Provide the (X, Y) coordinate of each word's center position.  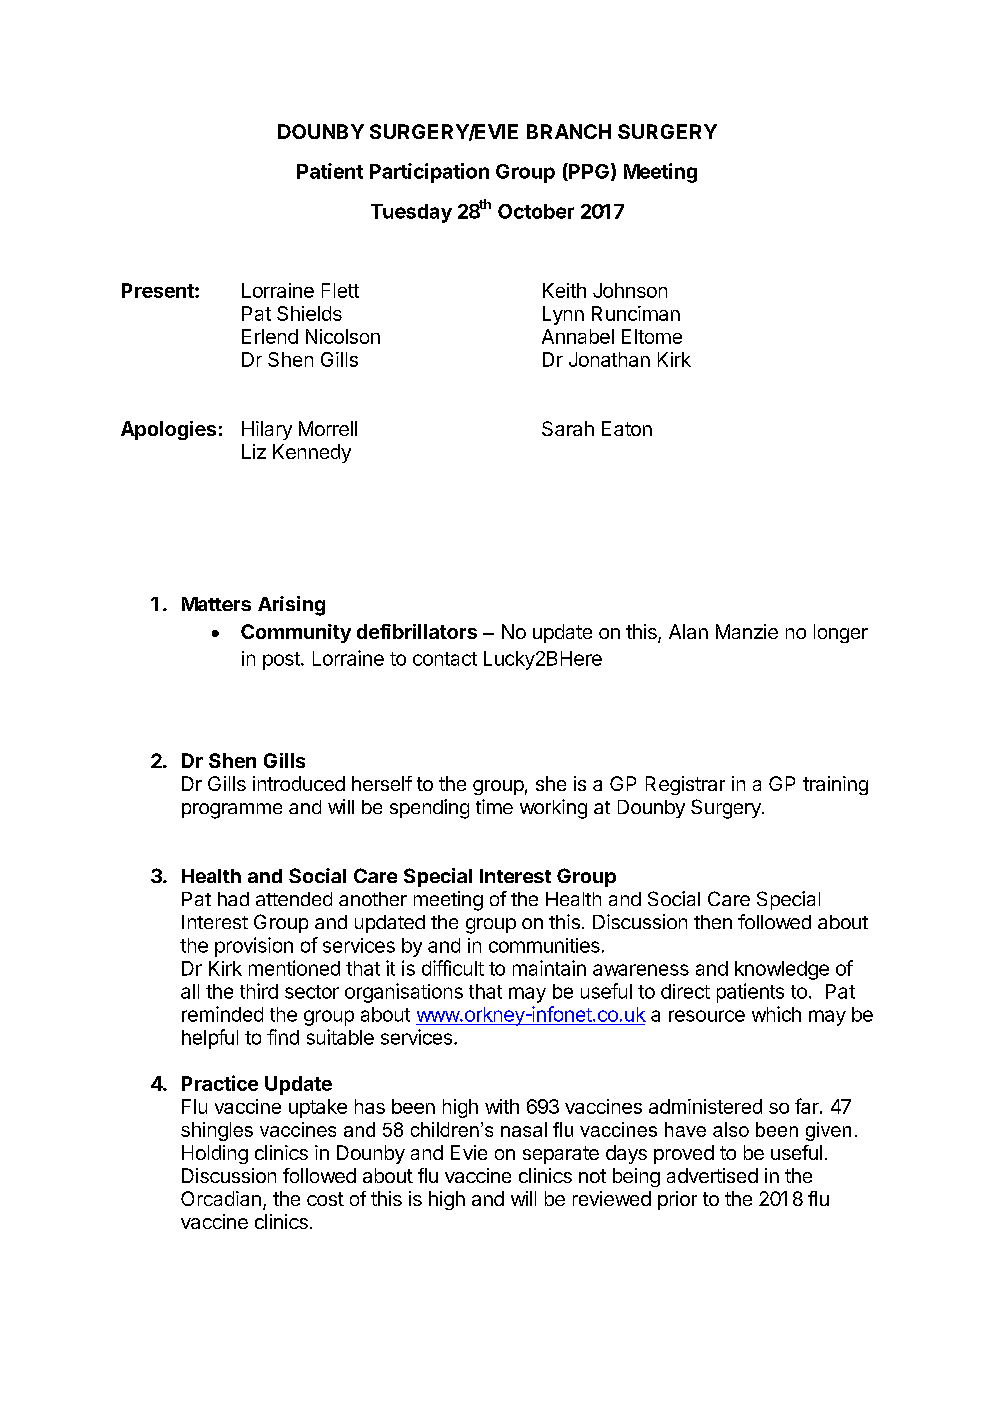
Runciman (636, 313)
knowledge (782, 970)
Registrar (685, 785)
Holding (215, 1154)
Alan (688, 631)
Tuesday (411, 213)
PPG (588, 172)
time (494, 806)
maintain (549, 968)
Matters (216, 604)
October (536, 211)
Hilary (267, 430)
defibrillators (417, 631)
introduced (299, 783)
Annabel (578, 336)
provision (254, 947)
